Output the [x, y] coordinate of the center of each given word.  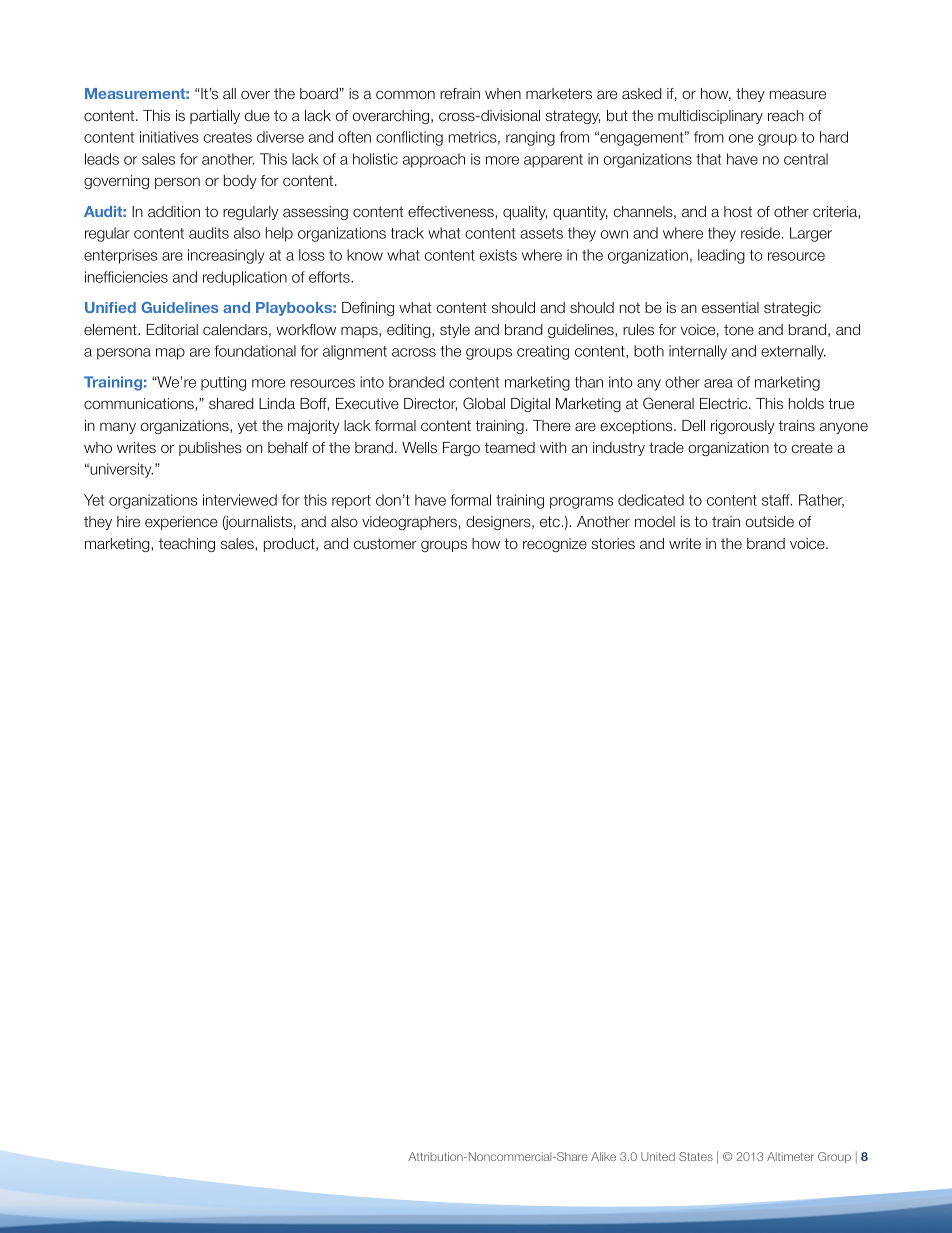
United [658, 1156]
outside [770, 521]
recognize [555, 545]
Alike [603, 1156]
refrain [460, 93]
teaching [187, 545]
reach [786, 115]
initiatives [169, 137]
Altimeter [790, 1156]
